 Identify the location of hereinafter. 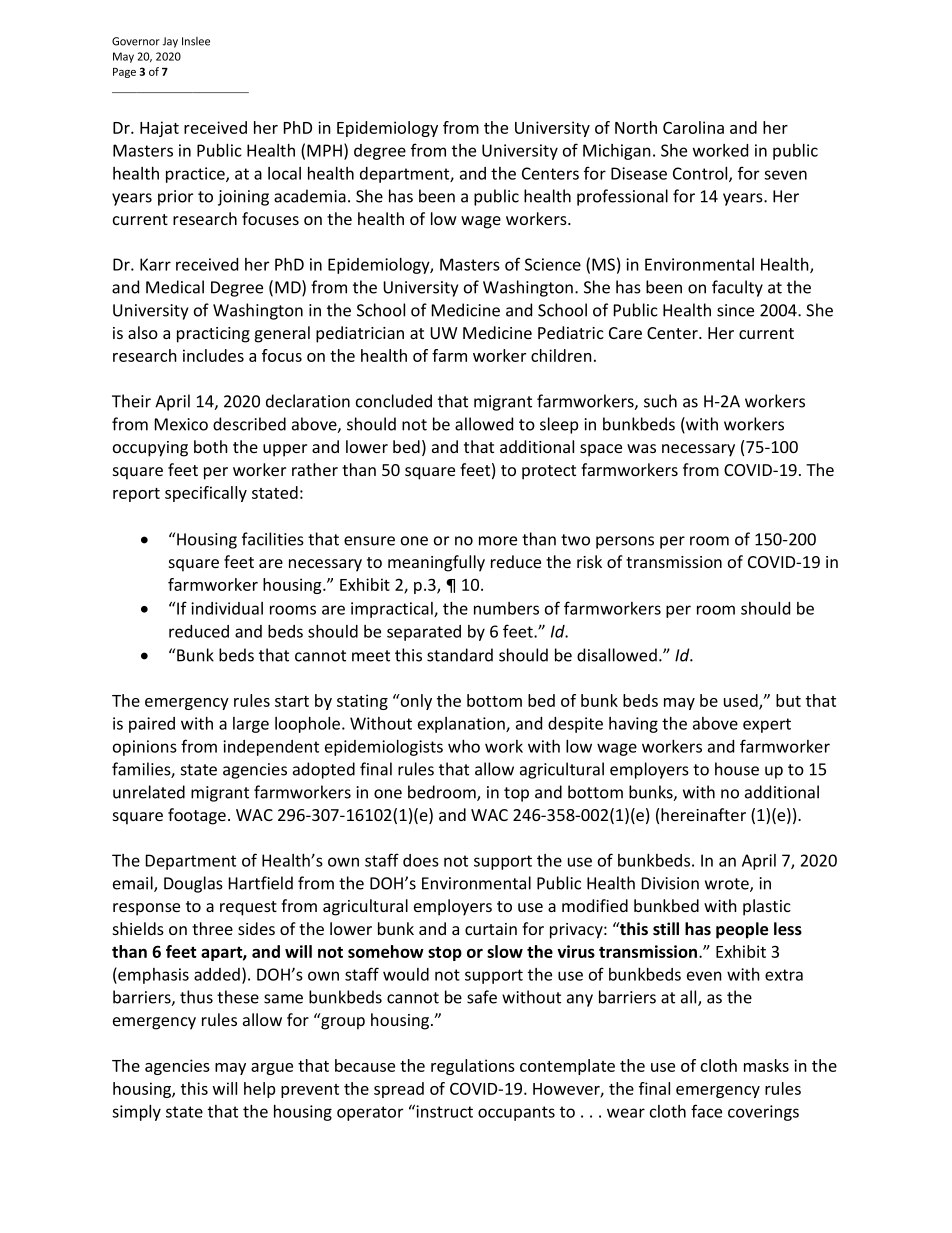
(703, 814).
